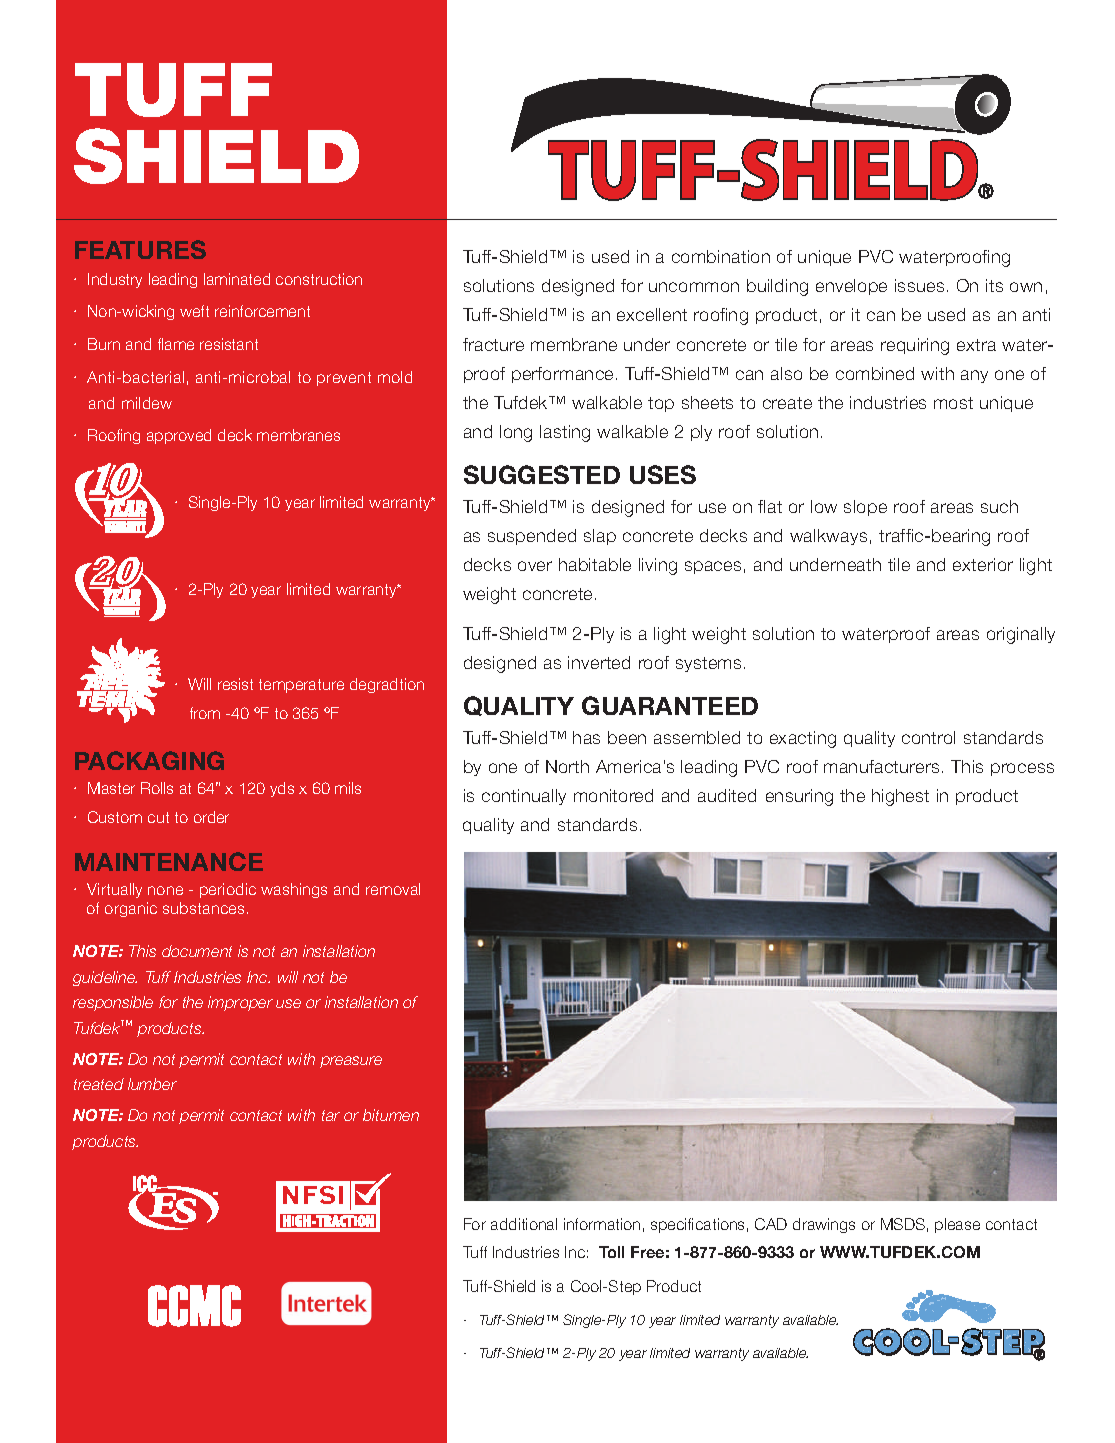  I want to click on North, so click(567, 766).
